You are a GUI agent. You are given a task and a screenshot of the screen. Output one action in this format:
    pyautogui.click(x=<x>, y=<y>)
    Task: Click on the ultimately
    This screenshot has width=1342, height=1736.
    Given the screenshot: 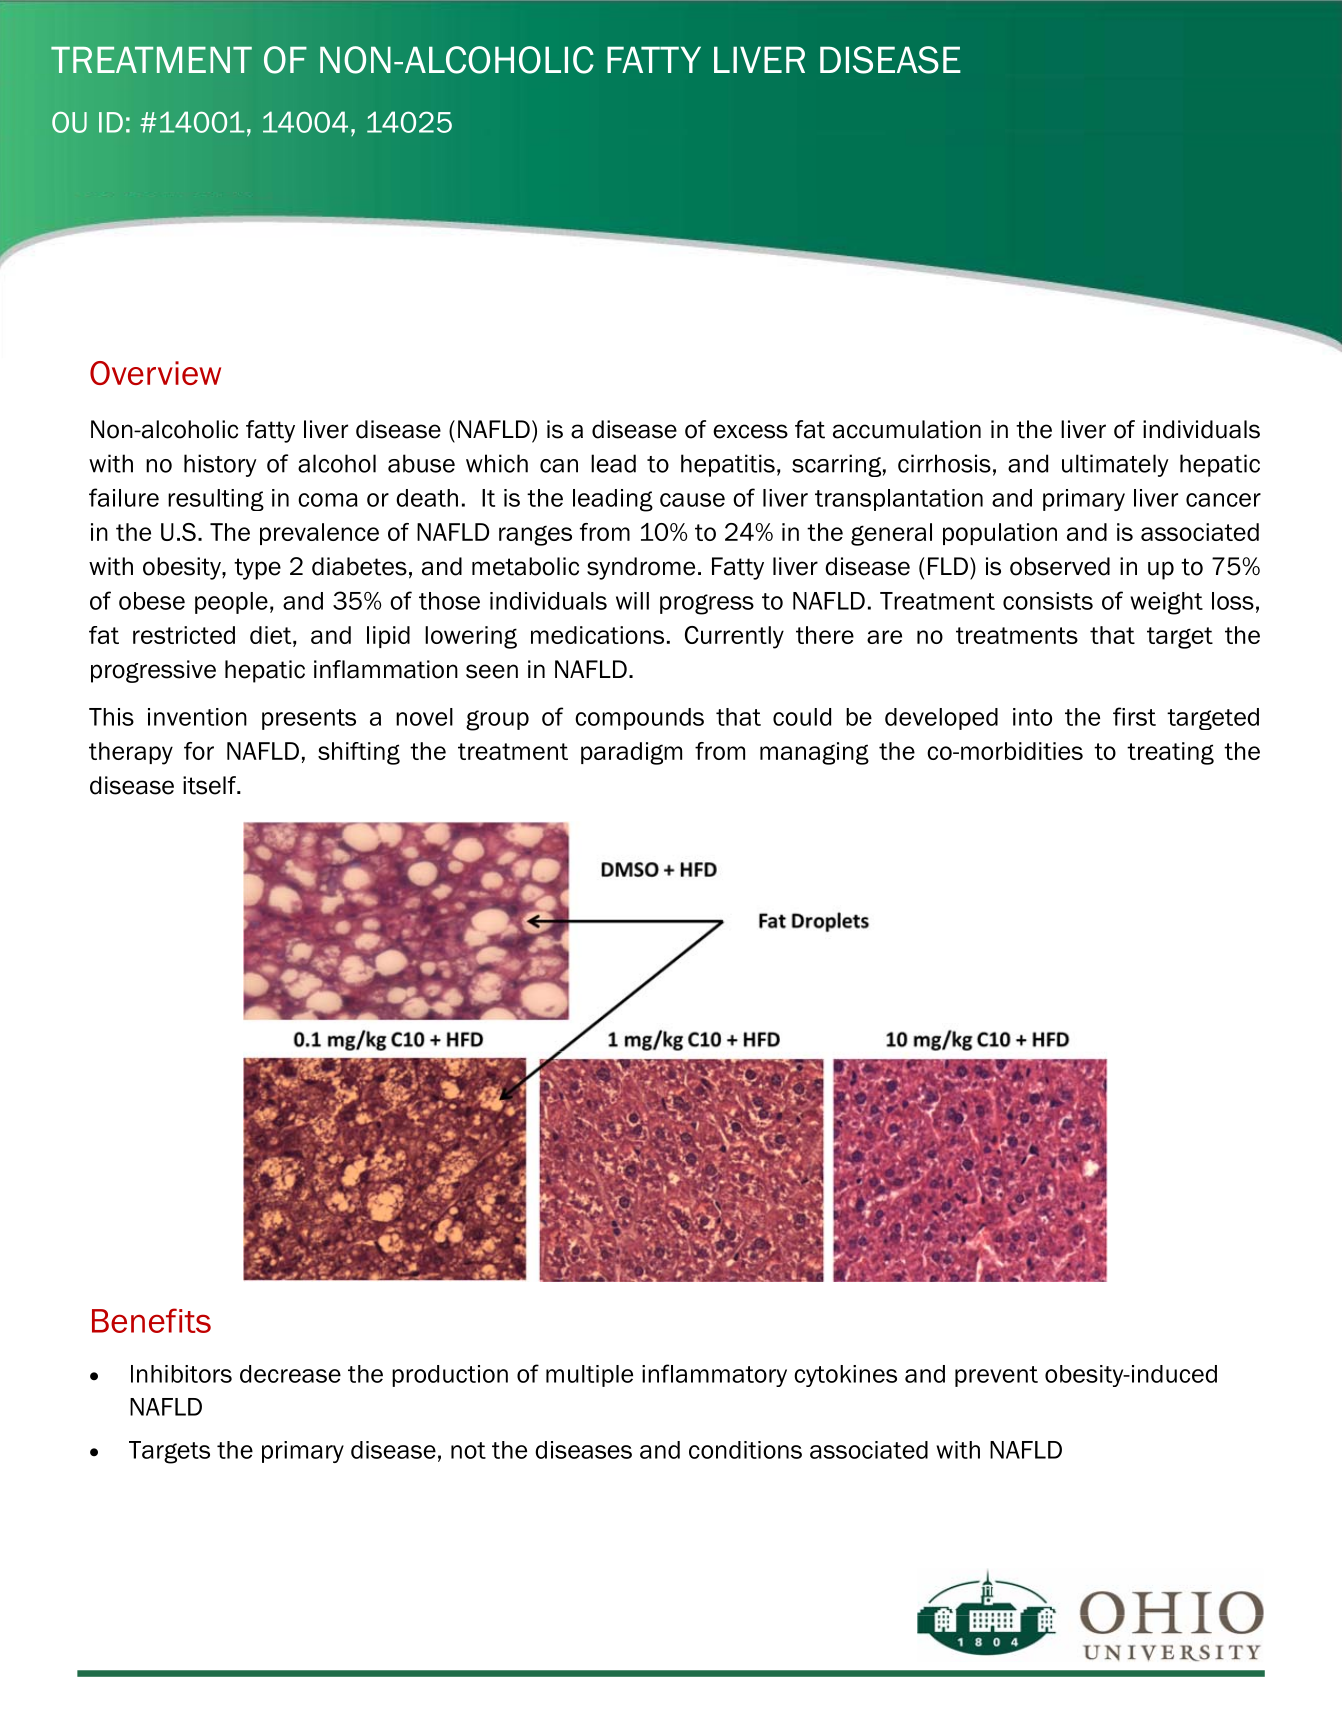 What is the action you would take?
    pyautogui.click(x=1115, y=465)
